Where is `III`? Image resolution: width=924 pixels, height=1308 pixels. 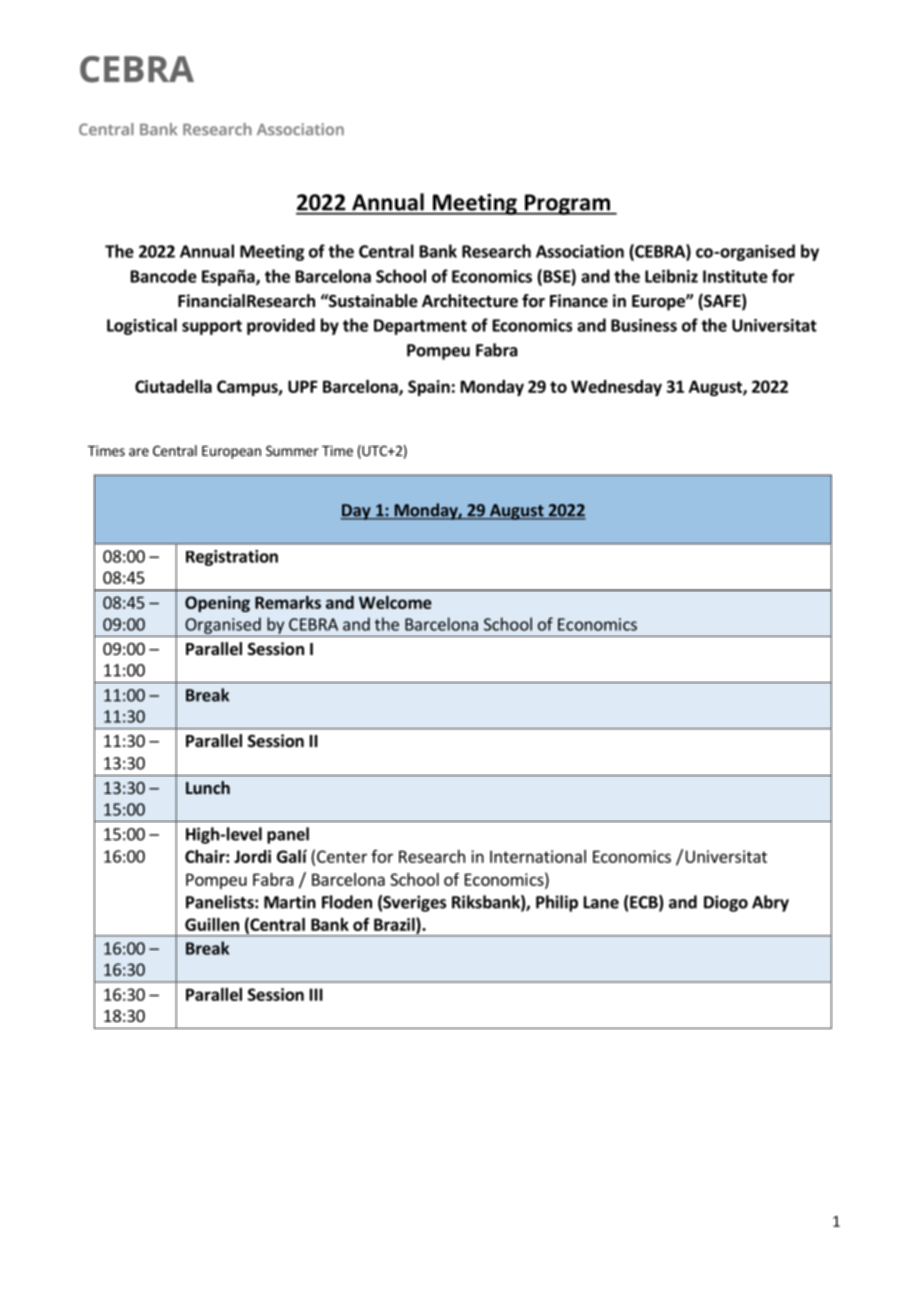
III is located at coordinates (316, 994).
